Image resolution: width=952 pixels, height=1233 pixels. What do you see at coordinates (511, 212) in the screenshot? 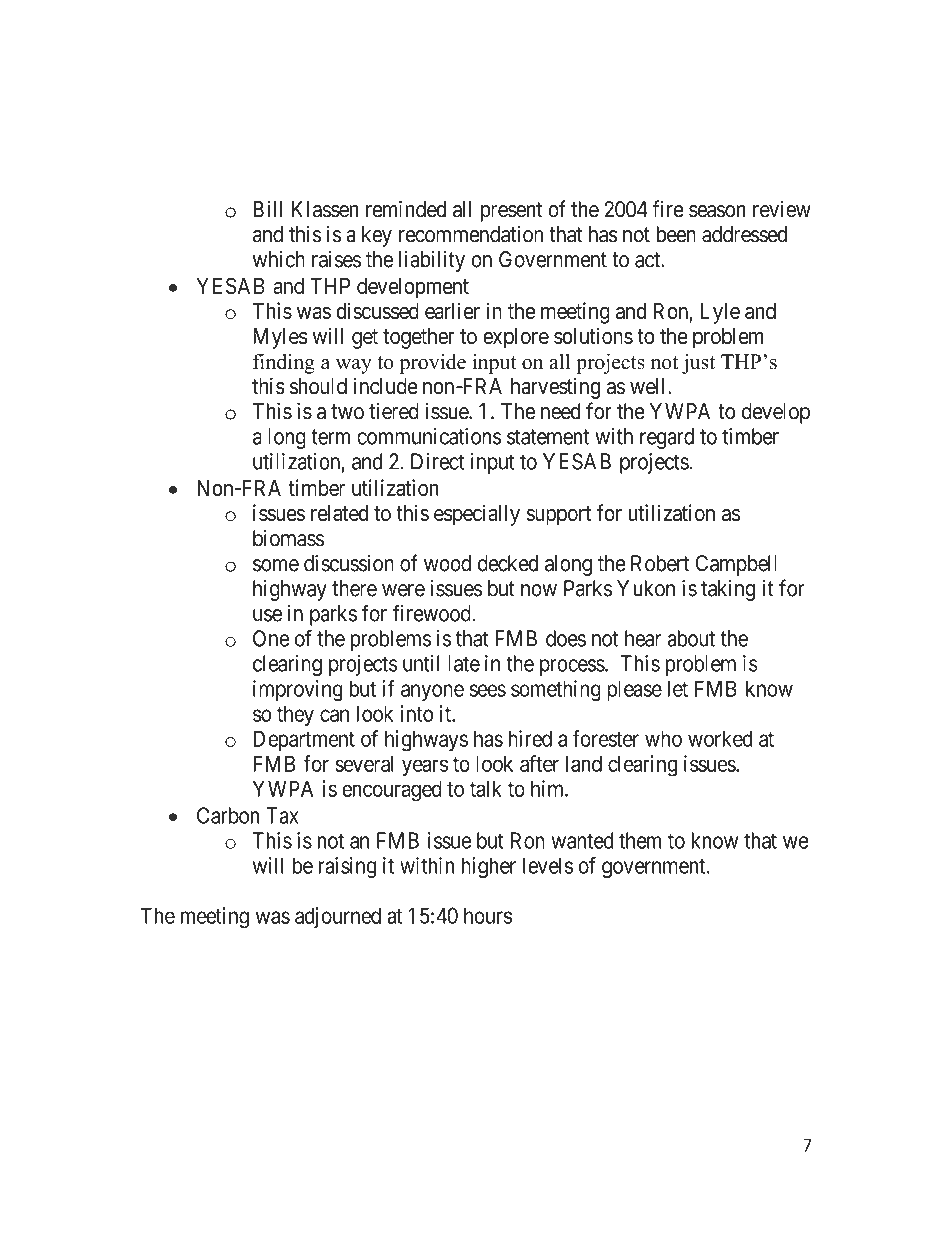
I see `present` at bounding box center [511, 212].
